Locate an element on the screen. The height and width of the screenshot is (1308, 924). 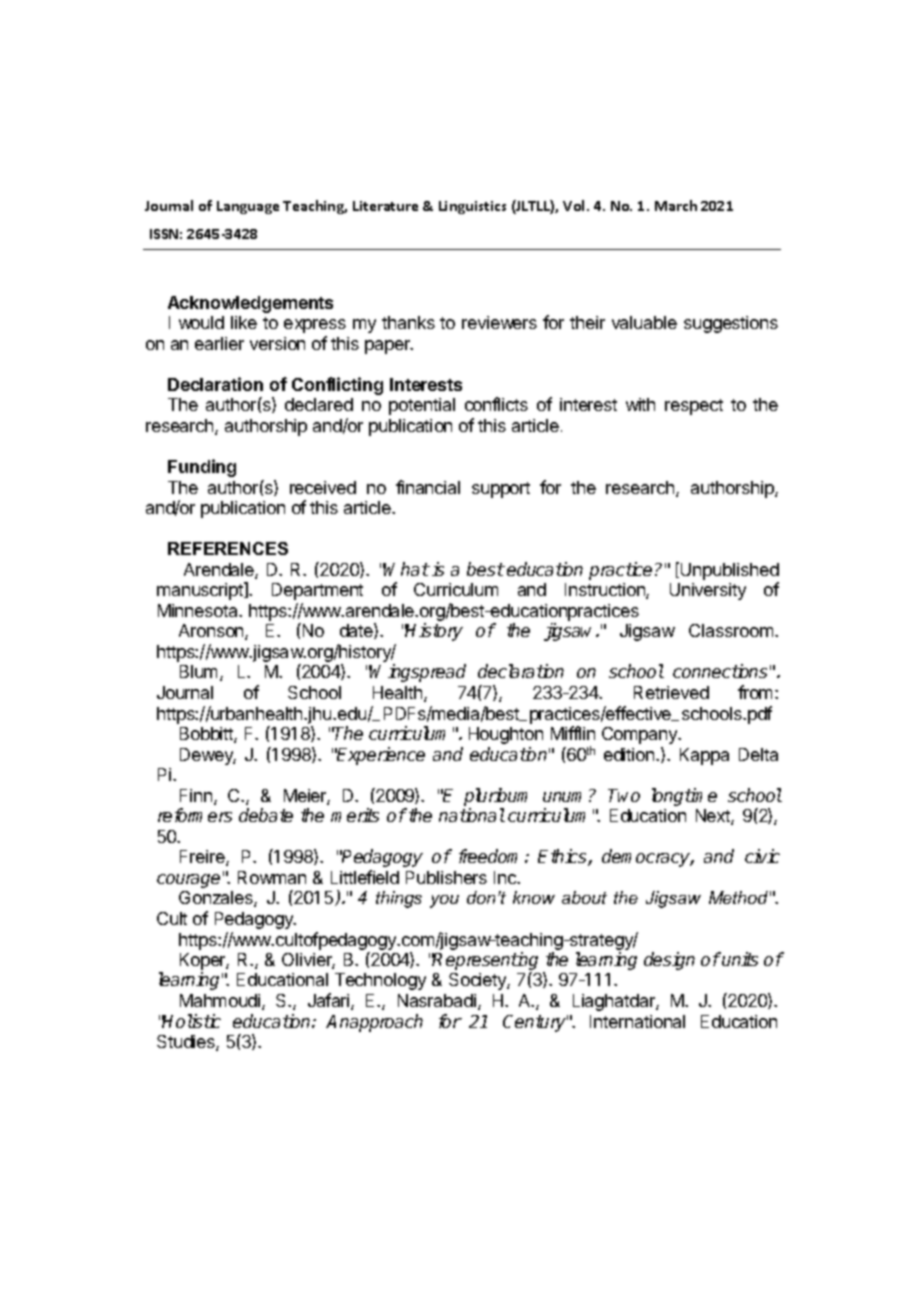
Linguistics is located at coordinates (472, 207).
